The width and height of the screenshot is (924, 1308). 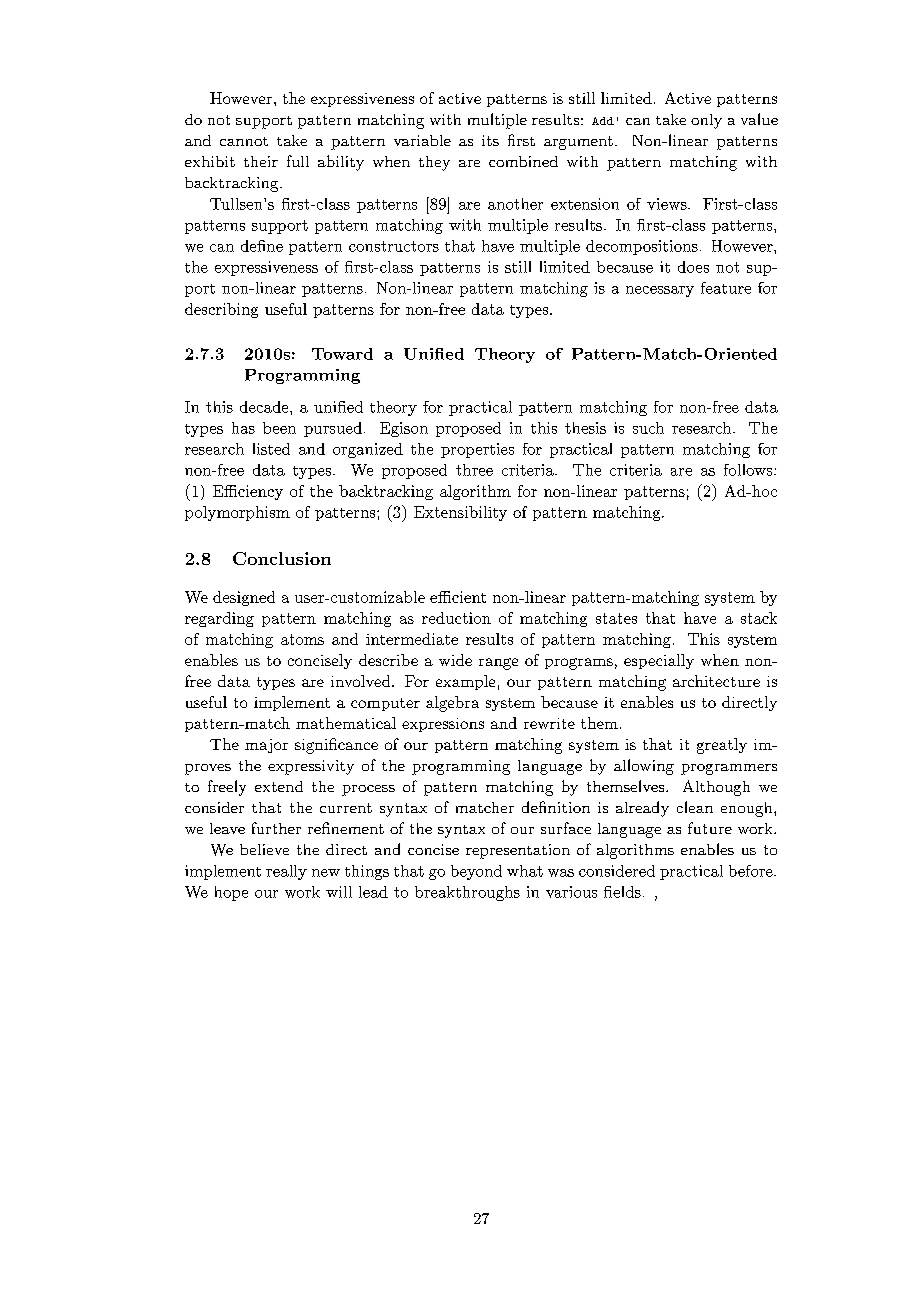 I want to click on before, so click(x=752, y=871).
